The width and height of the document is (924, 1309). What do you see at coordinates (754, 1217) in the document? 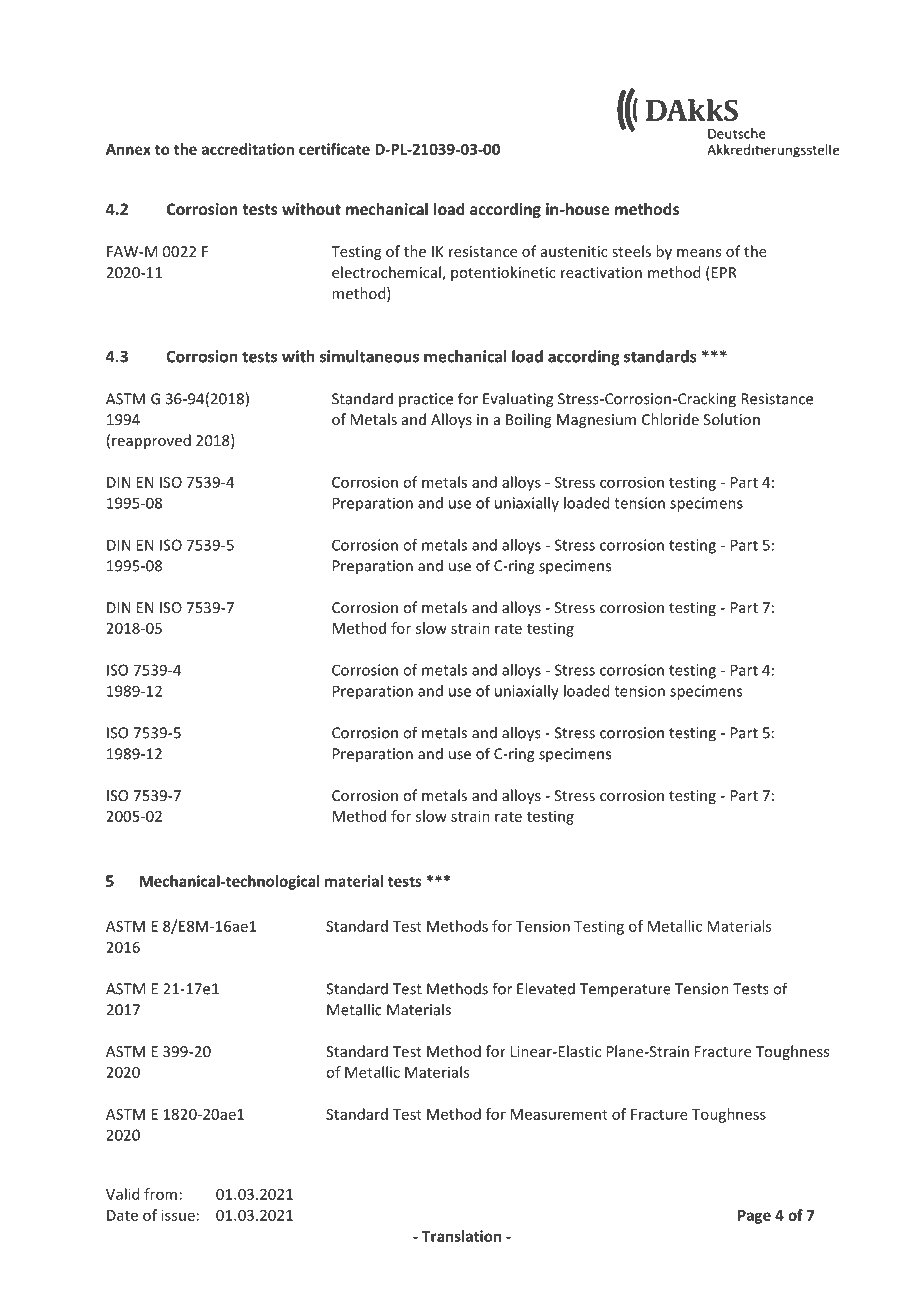
I see `Page` at bounding box center [754, 1217].
